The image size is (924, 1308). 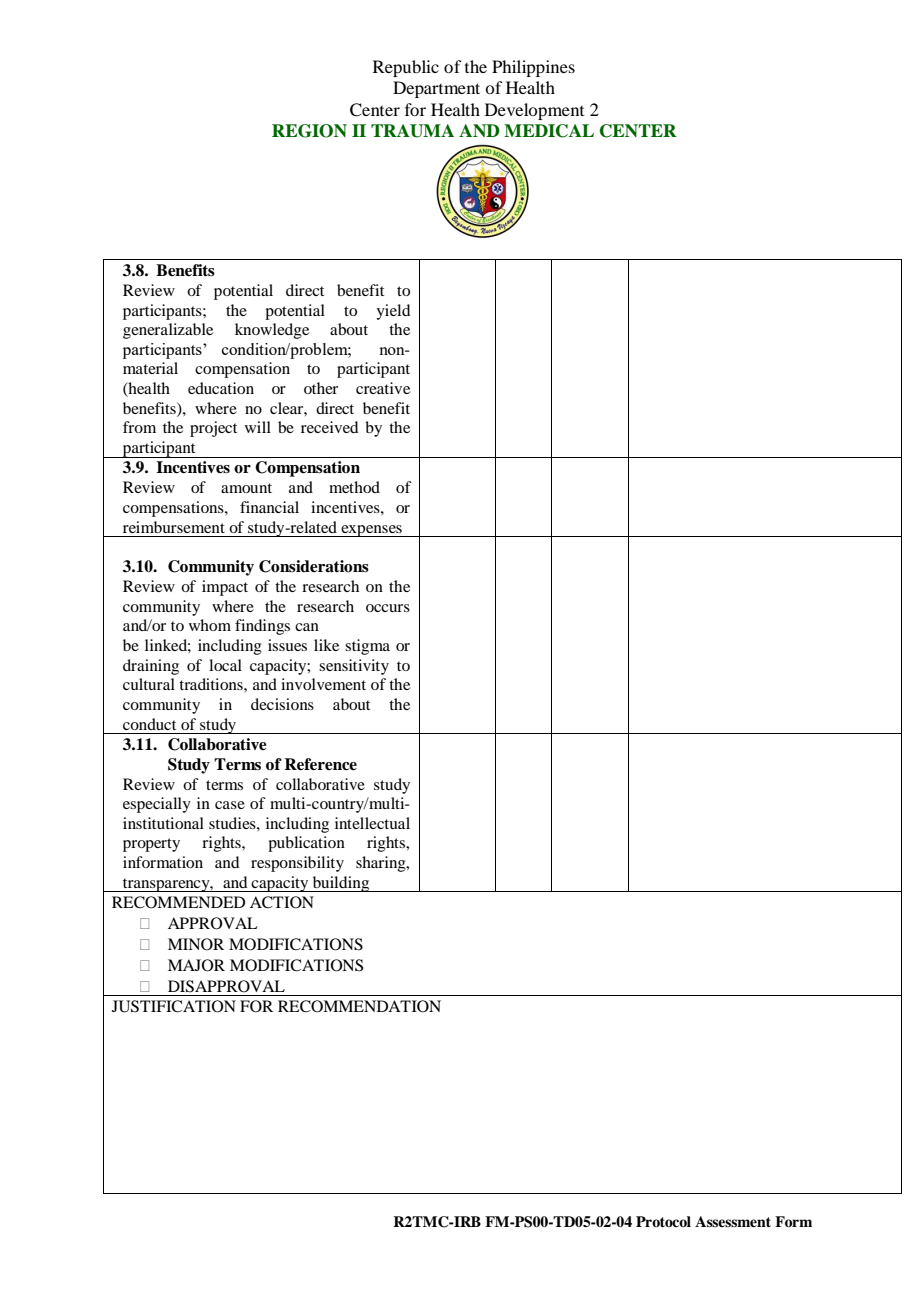 What do you see at coordinates (382, 864) in the image?
I see `sharing` at bounding box center [382, 864].
